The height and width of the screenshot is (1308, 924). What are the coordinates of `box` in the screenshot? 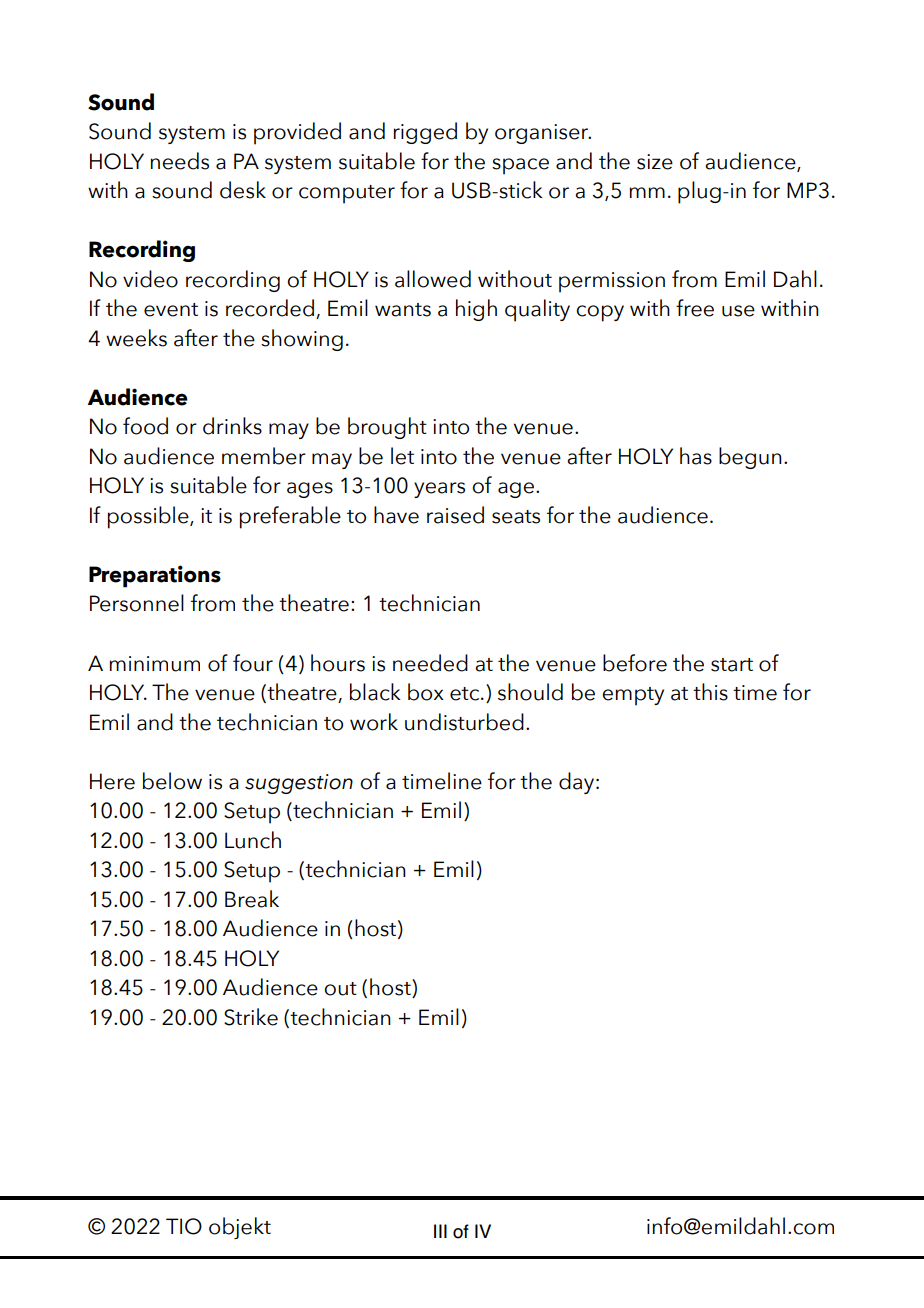 It's located at (426, 692).
